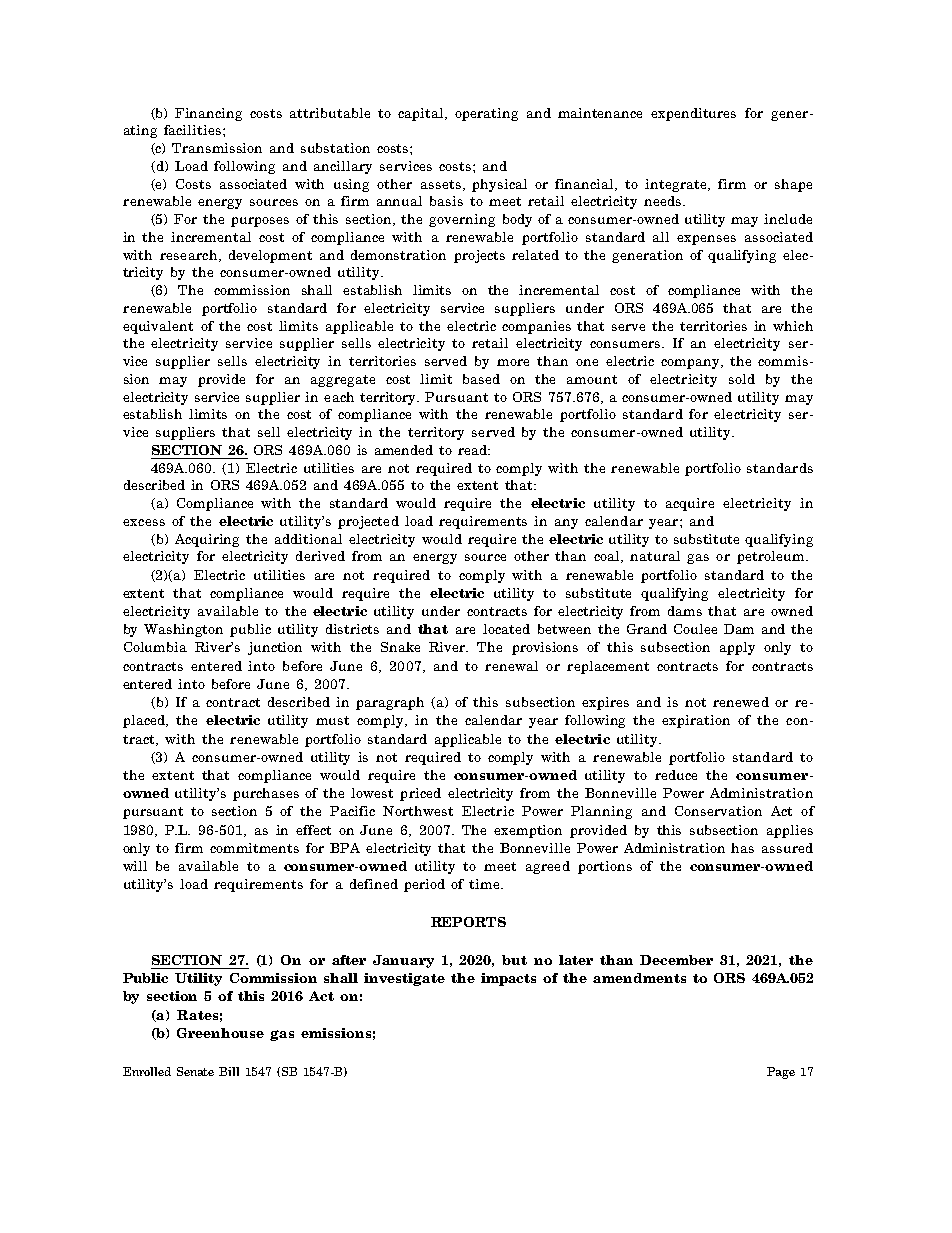 This image has height=1233, width=952. What do you see at coordinates (266, 794) in the image?
I see `purchases` at bounding box center [266, 794].
